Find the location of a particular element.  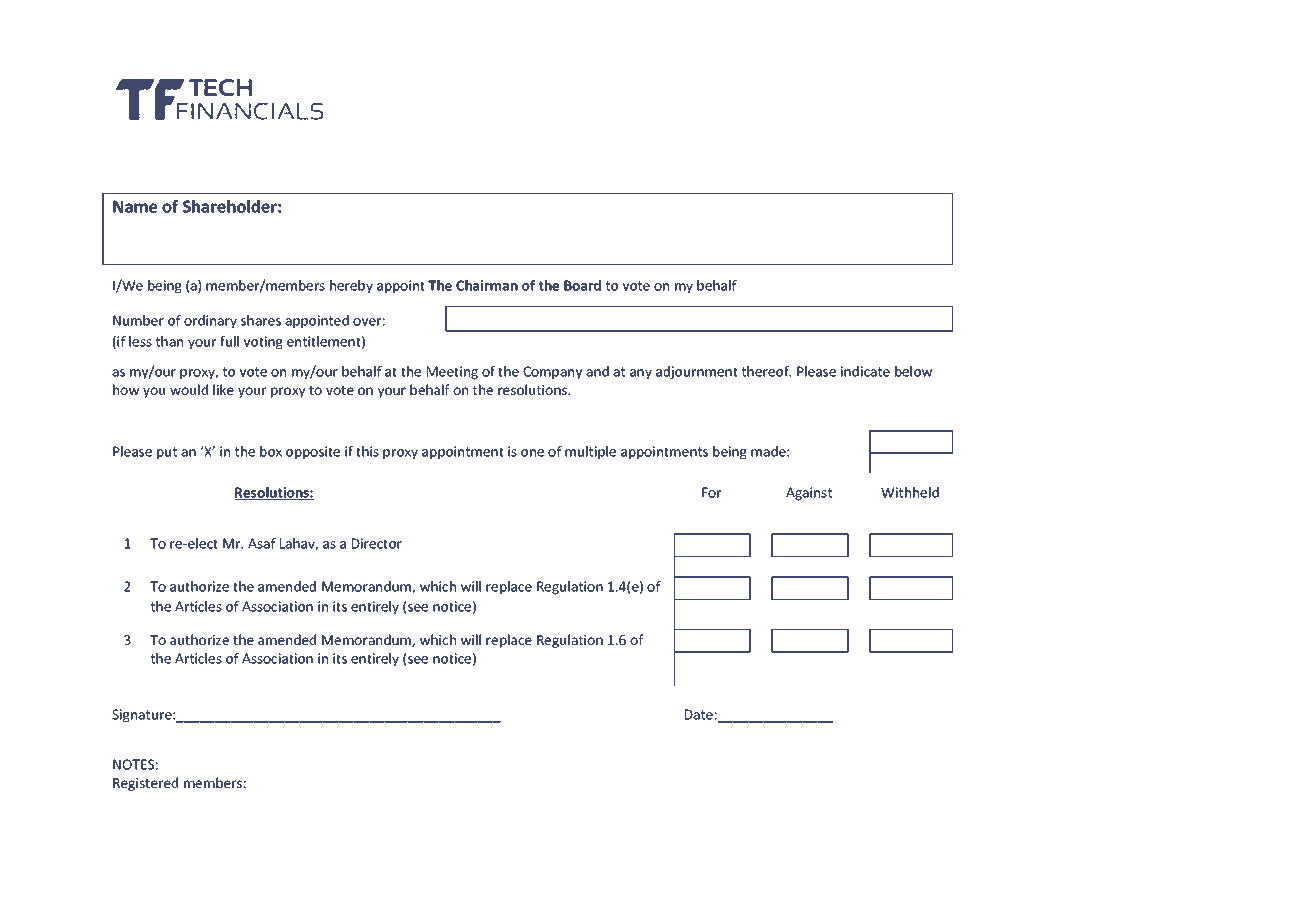

like is located at coordinates (223, 389).
